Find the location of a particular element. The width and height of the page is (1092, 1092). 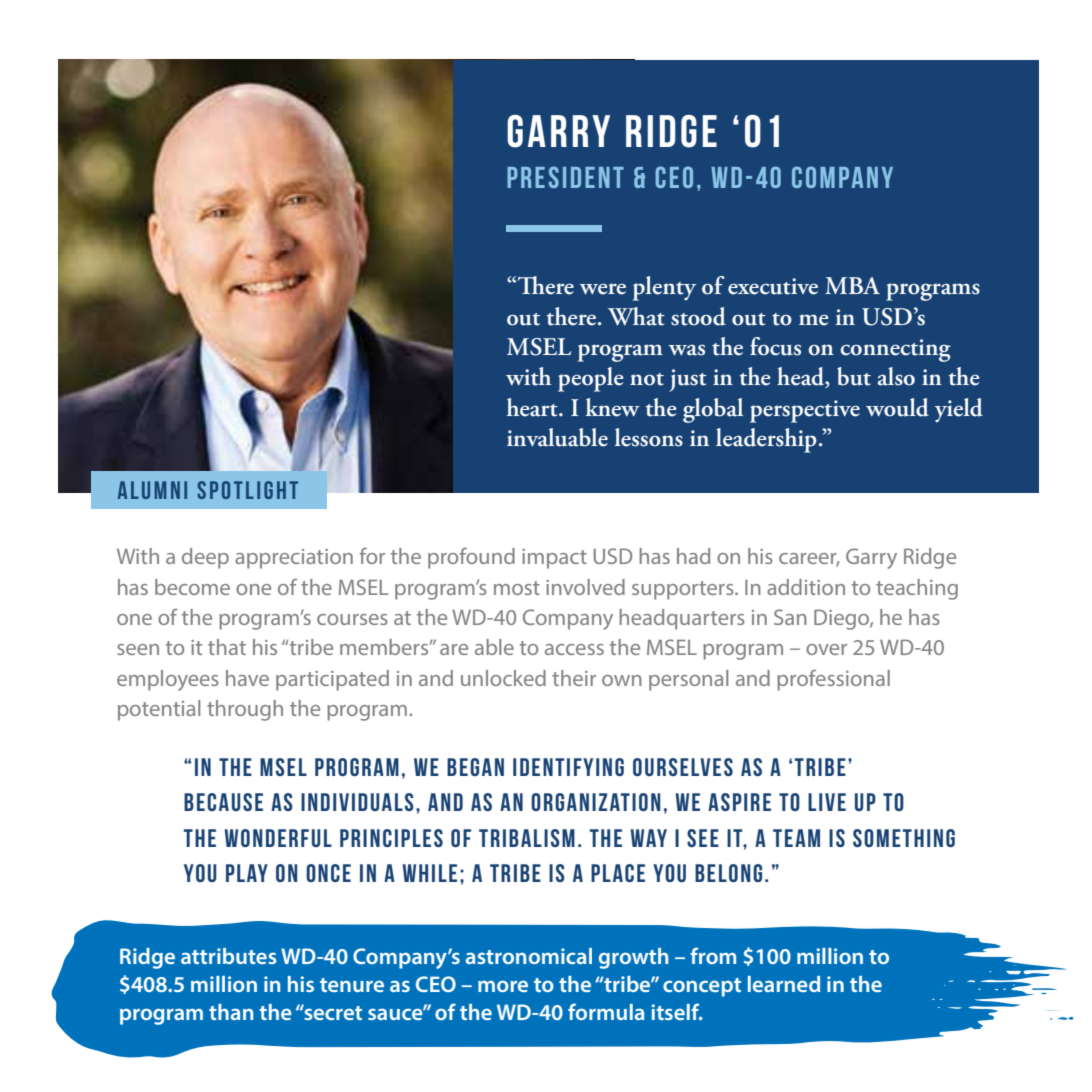

heart is located at coordinates (533, 407).
